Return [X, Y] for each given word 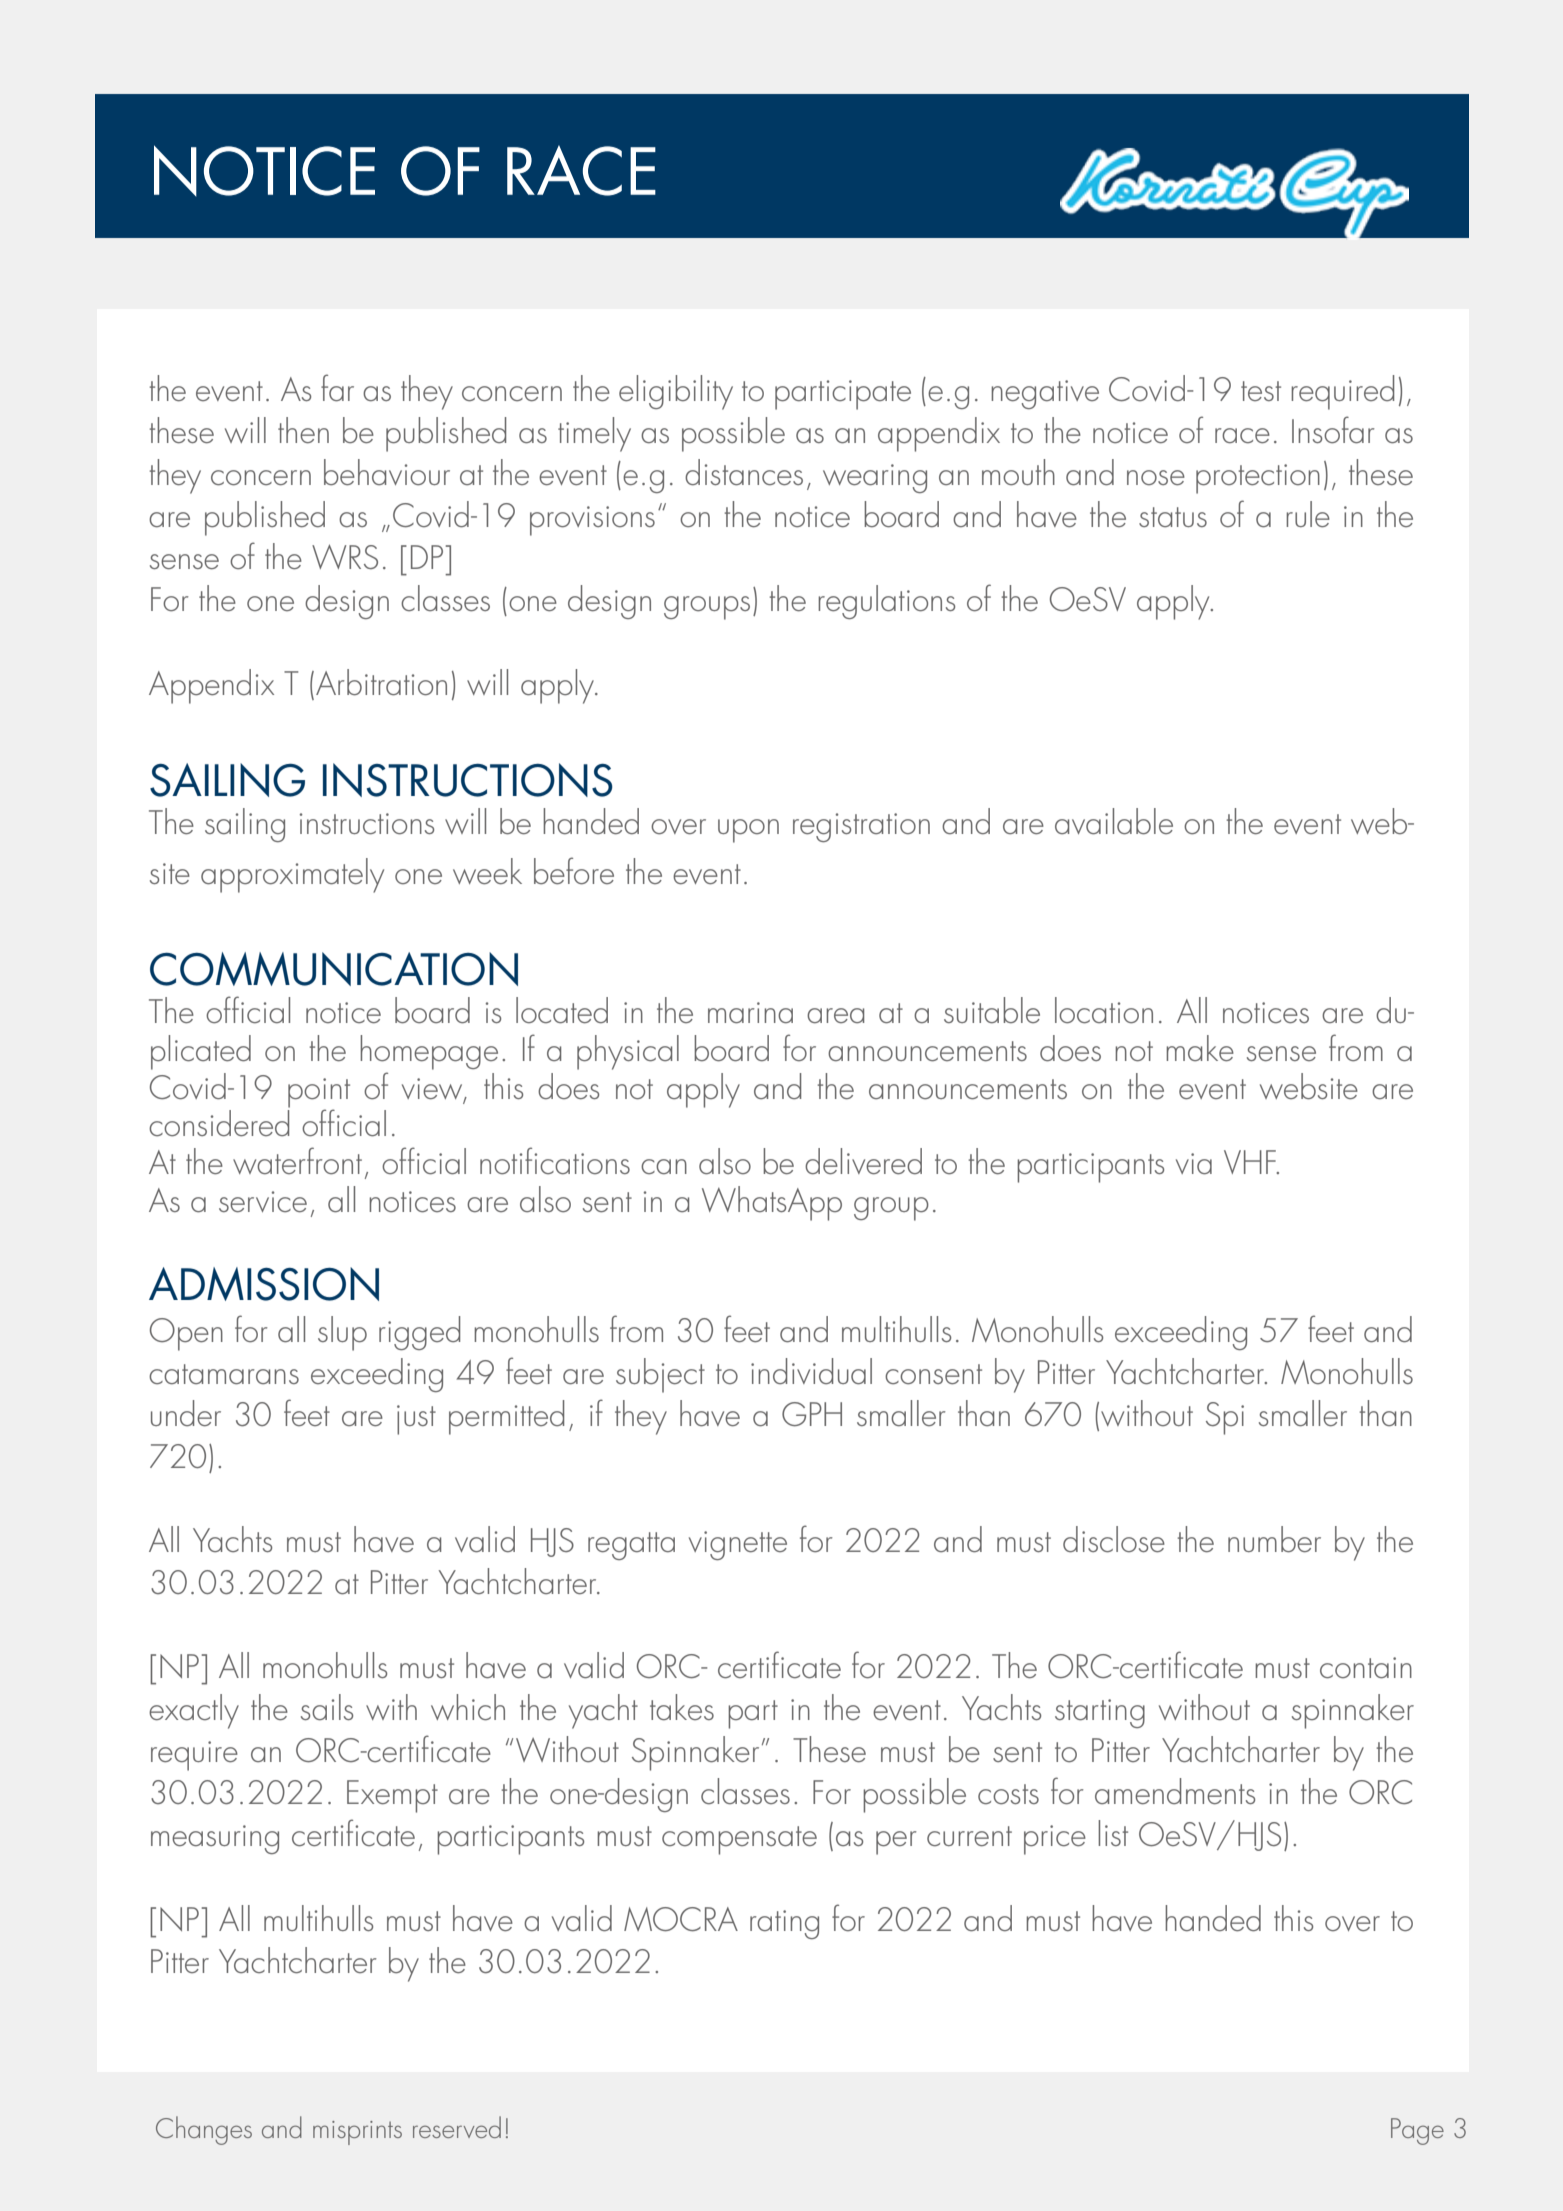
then [303, 430]
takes [682, 1707]
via [1194, 1163]
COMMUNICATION [334, 969]
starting [1100, 1713]
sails [327, 1707]
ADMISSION [264, 1284]
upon [748, 831]
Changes [204, 2130]
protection [1258, 479]
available [1114, 821]
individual [811, 1371]
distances [744, 472]
